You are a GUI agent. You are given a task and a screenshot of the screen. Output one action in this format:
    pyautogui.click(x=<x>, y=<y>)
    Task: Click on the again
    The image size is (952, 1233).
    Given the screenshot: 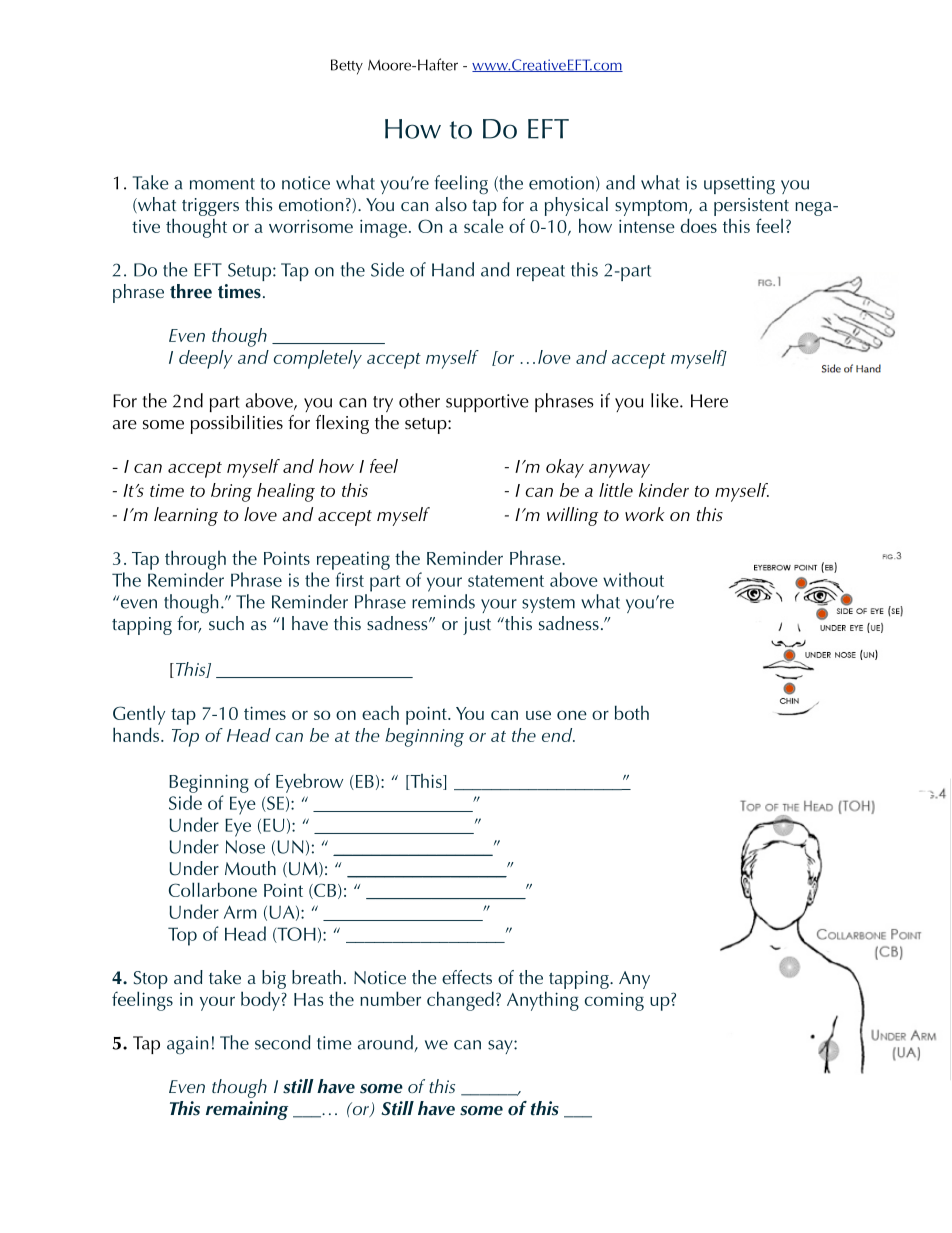 What is the action you would take?
    pyautogui.click(x=187, y=1045)
